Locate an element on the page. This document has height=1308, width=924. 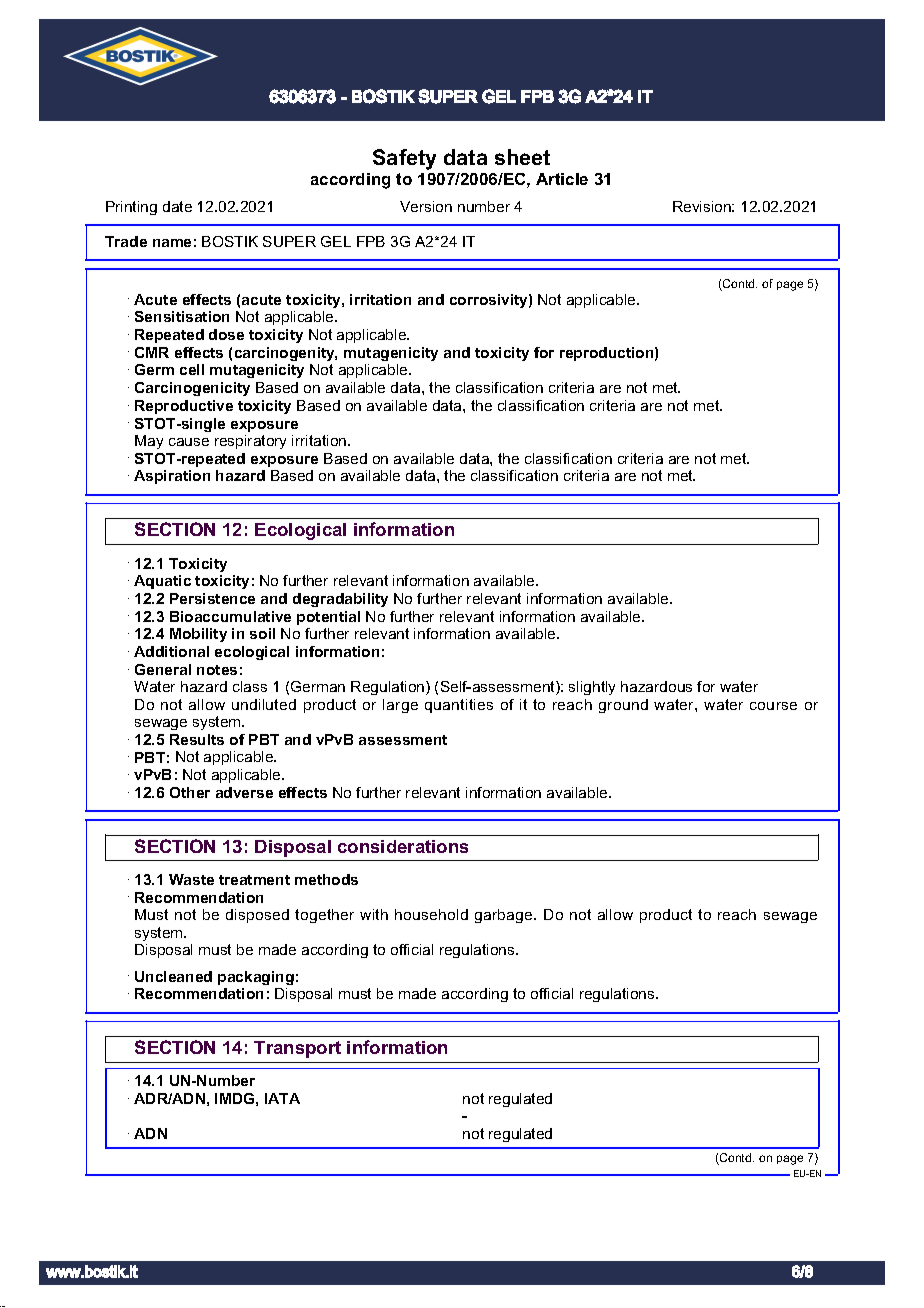
Version is located at coordinates (426, 206).
